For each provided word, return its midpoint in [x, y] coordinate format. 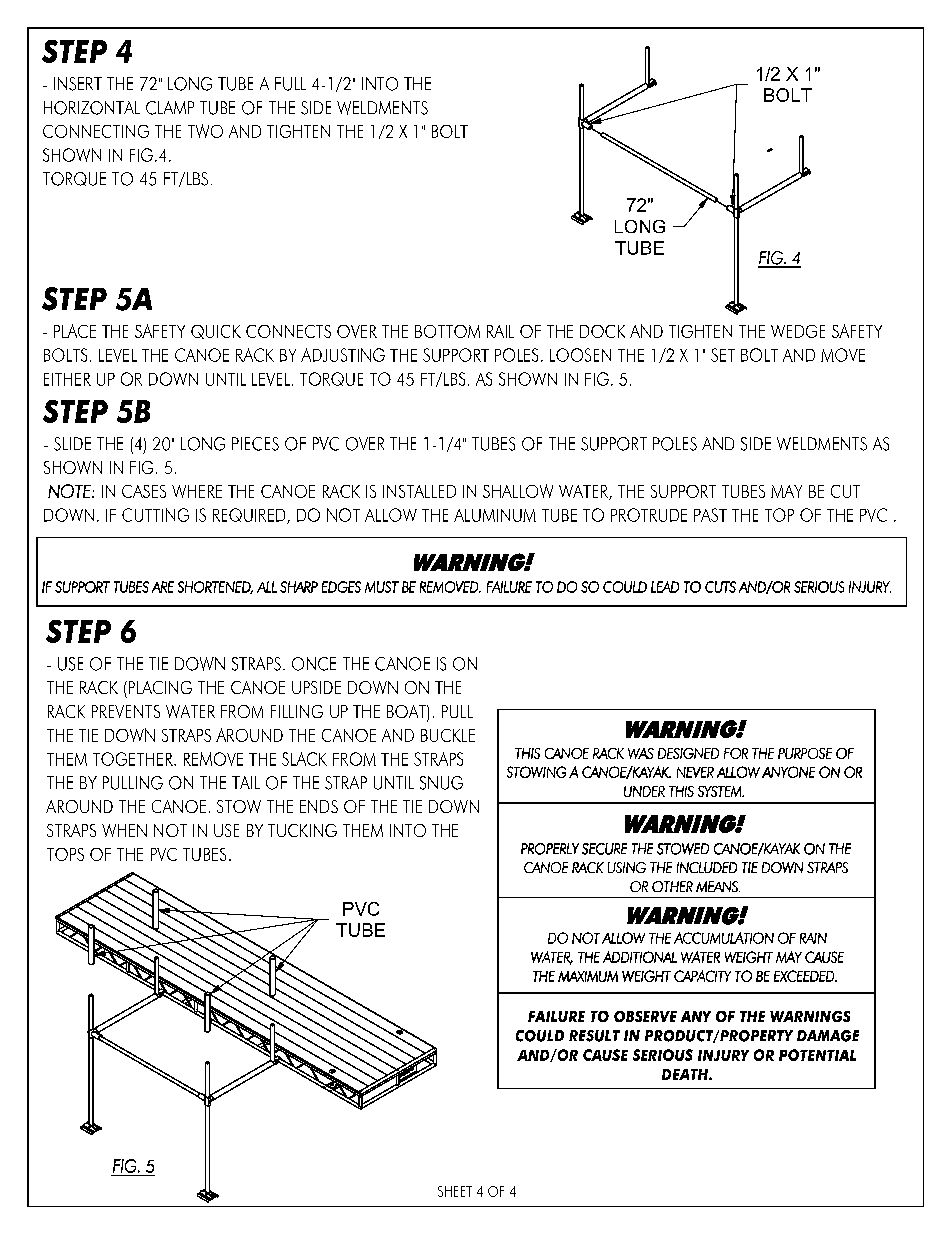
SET [723, 355]
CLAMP [170, 108]
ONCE [314, 664]
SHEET [455, 1191]
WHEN [124, 830]
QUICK [216, 332]
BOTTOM [447, 331]
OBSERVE [645, 1016]
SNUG [441, 783]
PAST [710, 515]
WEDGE [798, 331]
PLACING [159, 687]
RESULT [594, 1036]
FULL [290, 84]
